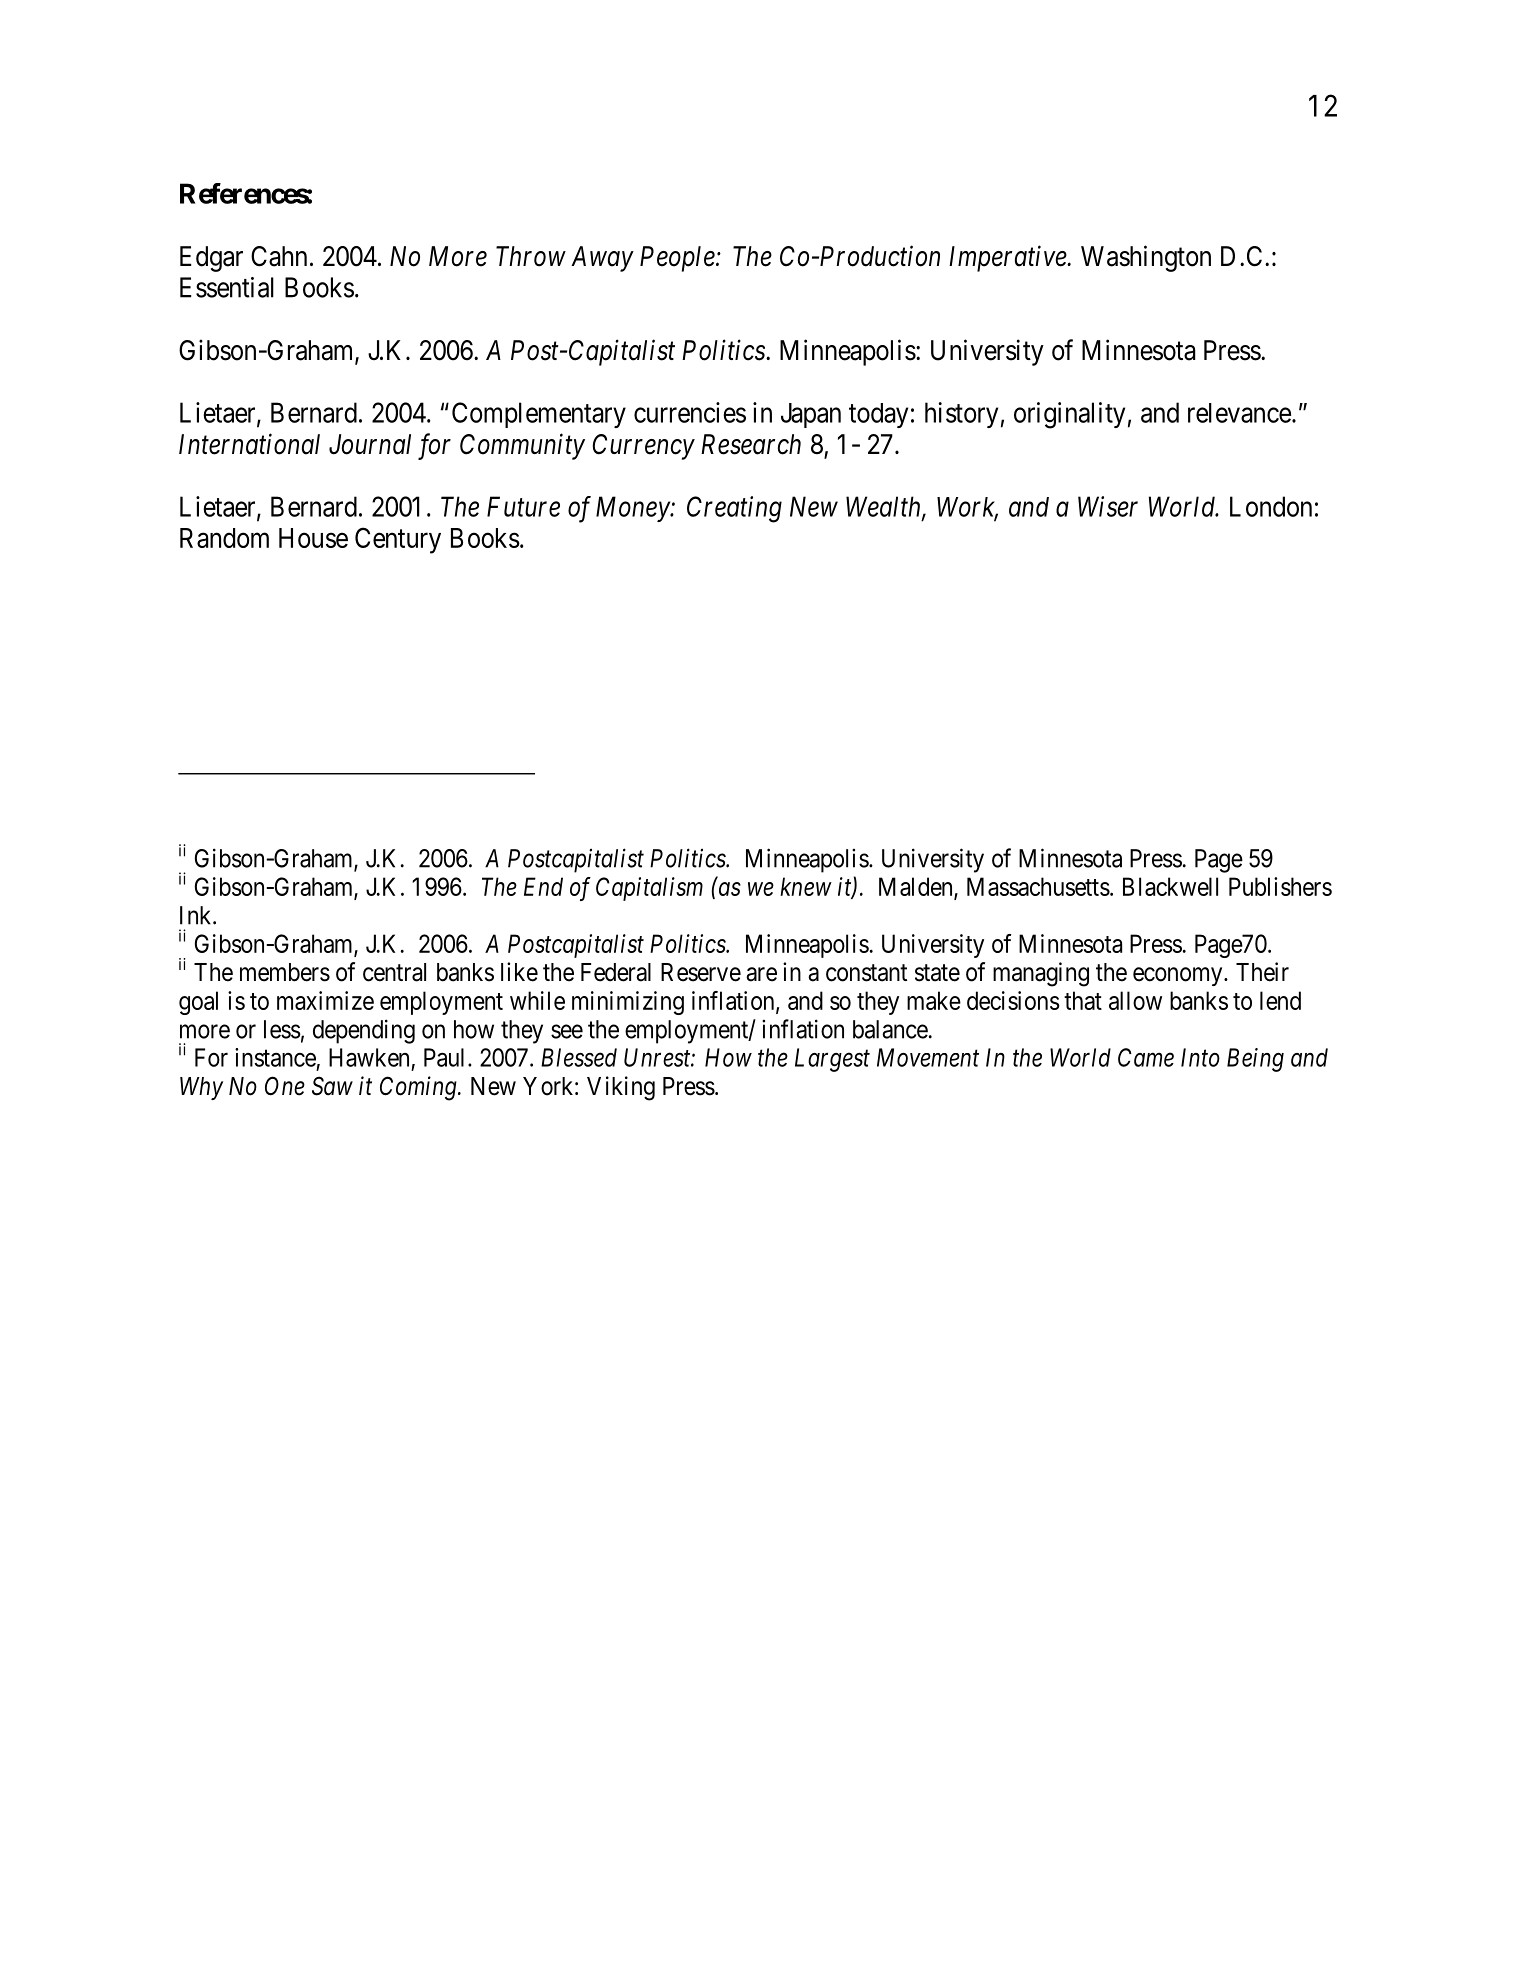 The width and height of the screenshot is (1516, 1961). I want to click on House, so click(313, 538).
